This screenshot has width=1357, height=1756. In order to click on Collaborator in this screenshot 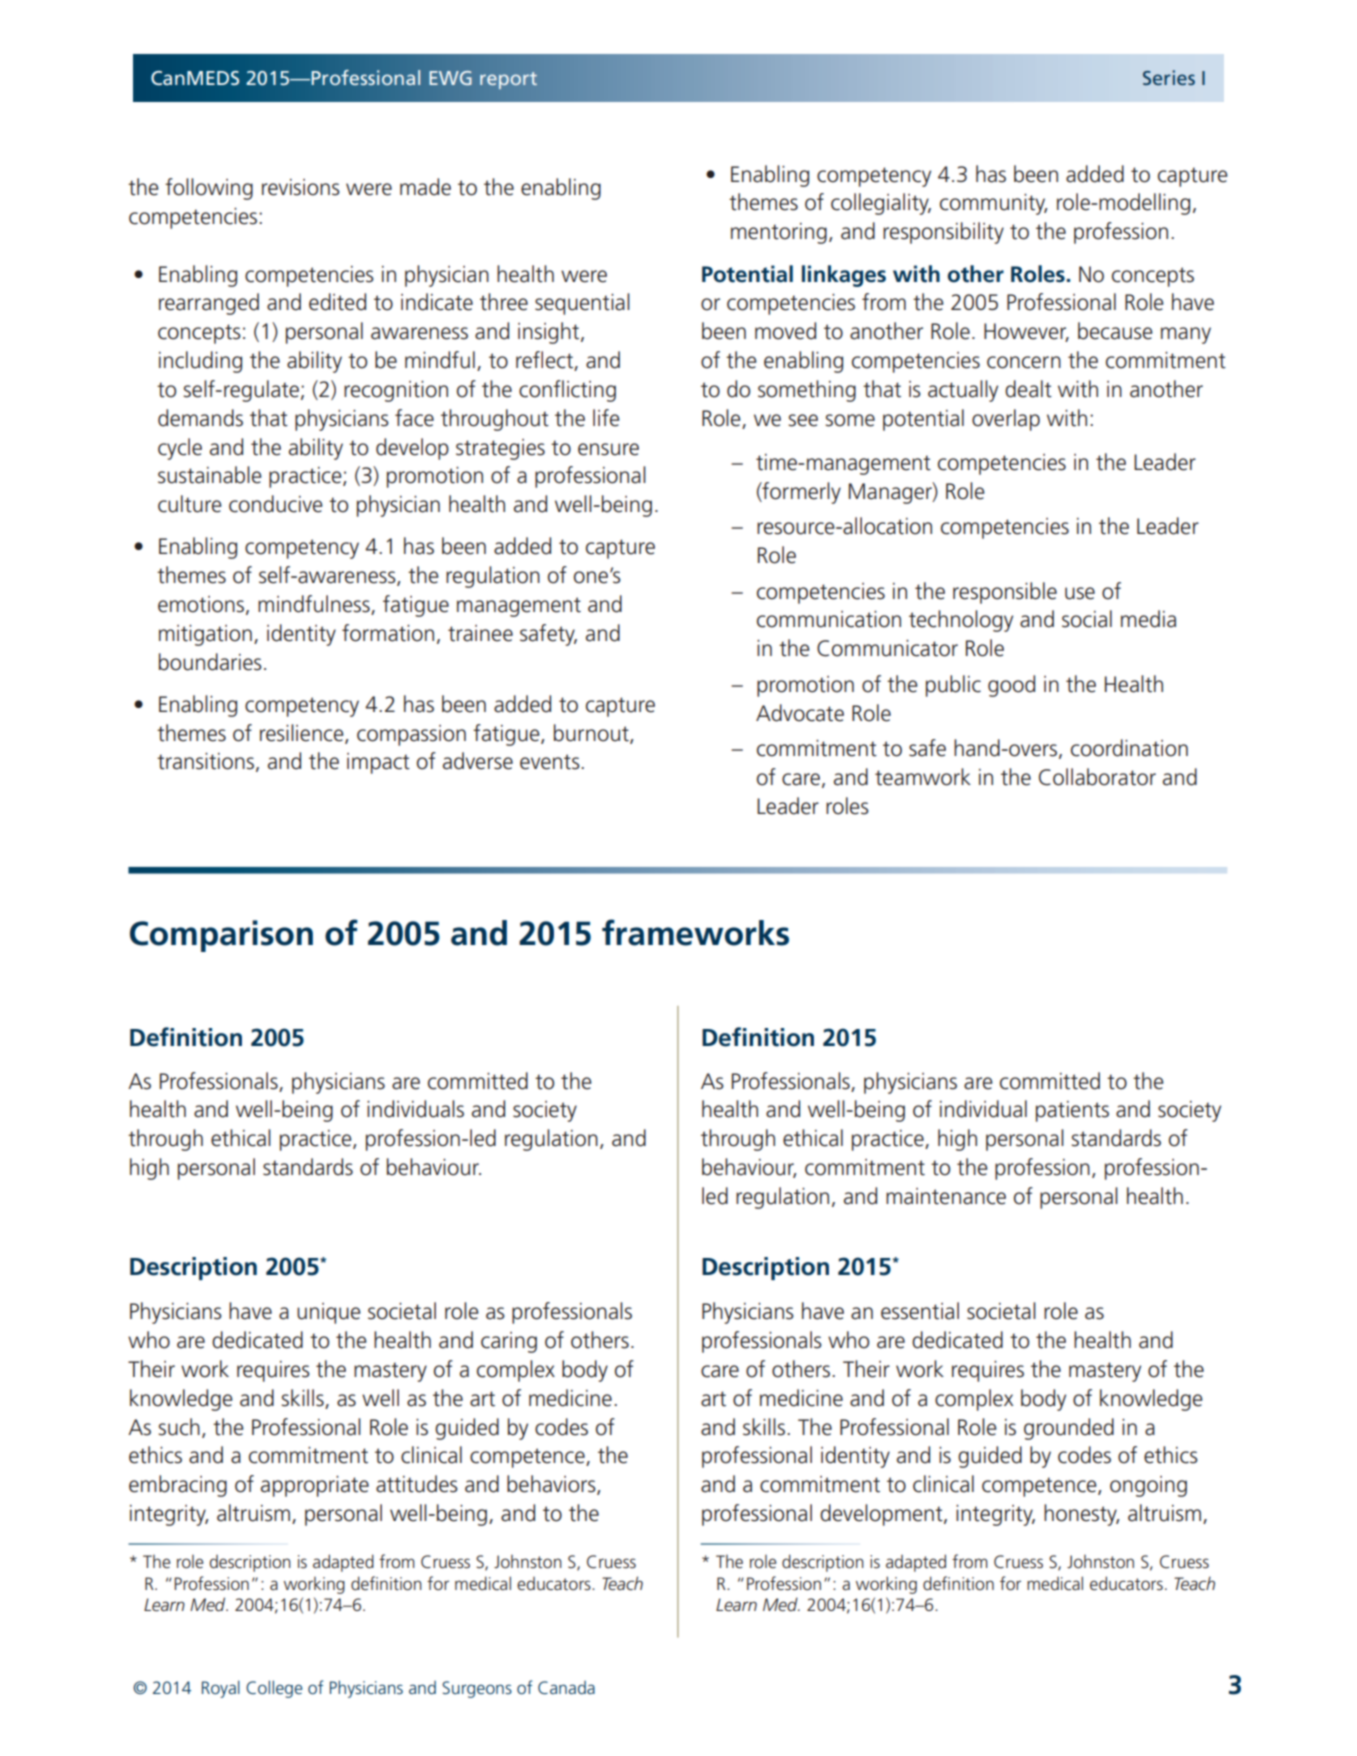, I will do `click(1097, 777)`.
